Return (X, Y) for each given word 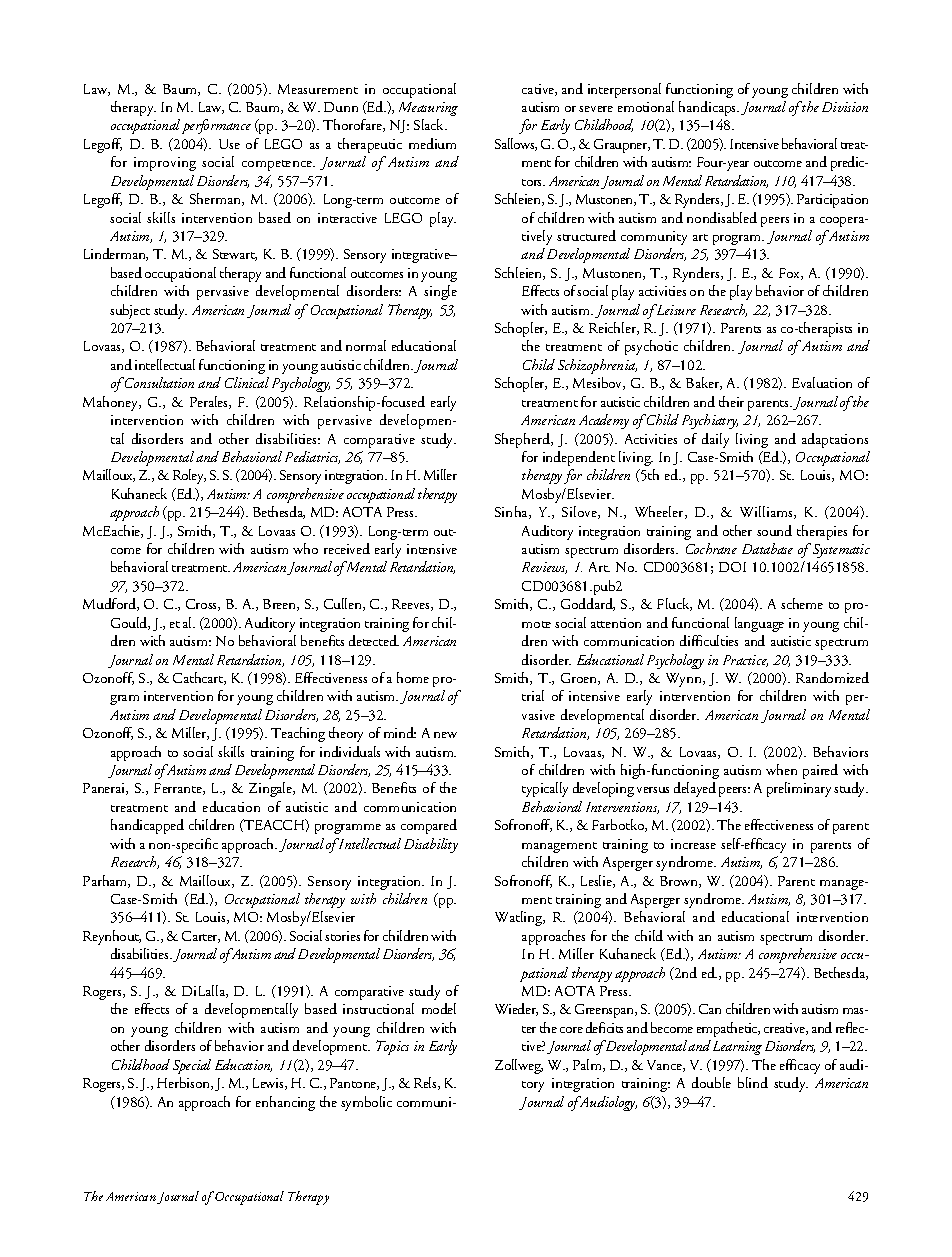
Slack (430, 124)
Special (192, 1066)
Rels (426, 1083)
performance (216, 126)
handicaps (709, 108)
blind (753, 1082)
